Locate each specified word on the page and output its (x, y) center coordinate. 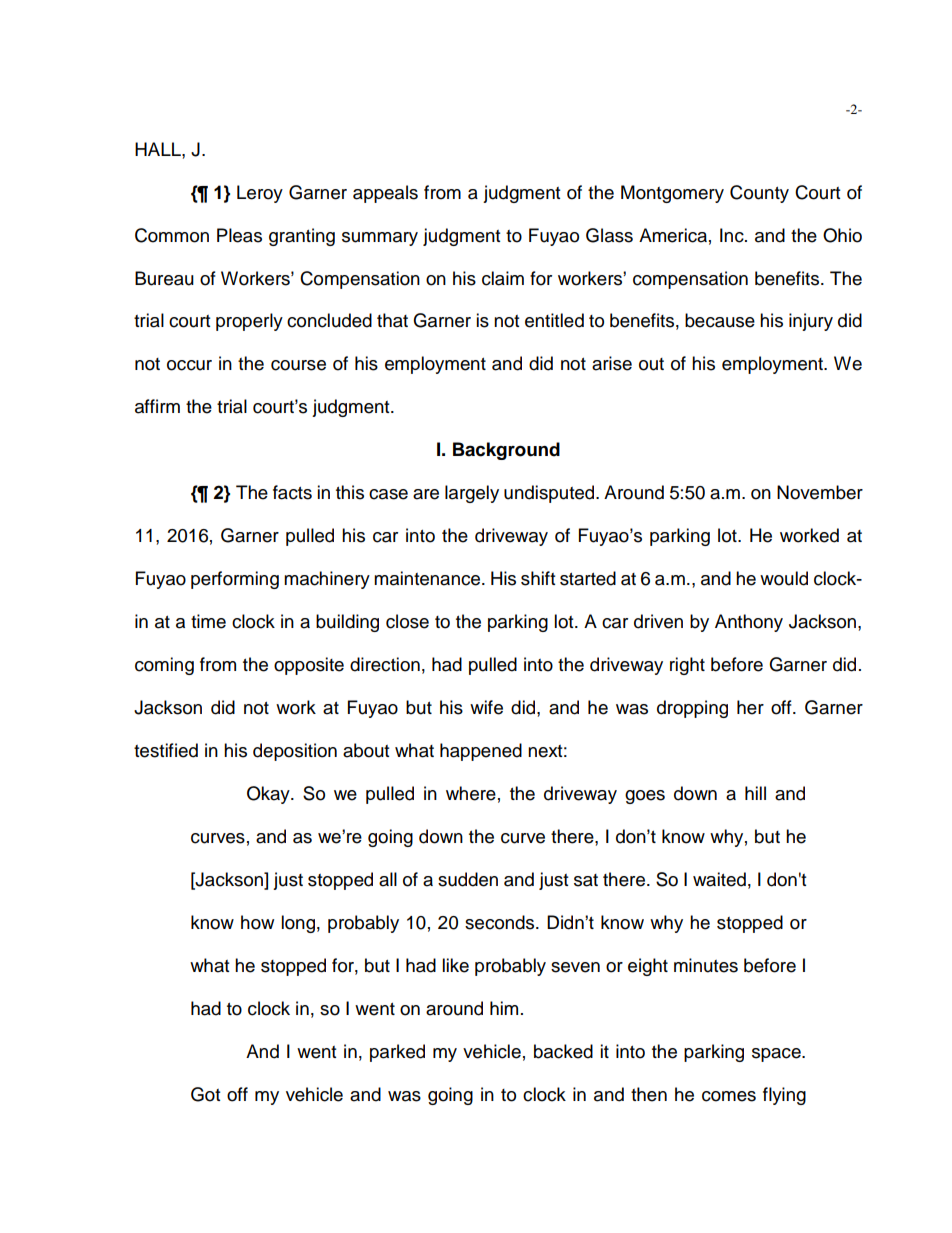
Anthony (749, 623)
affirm (157, 406)
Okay (269, 795)
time (208, 621)
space (777, 1055)
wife (486, 707)
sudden (468, 879)
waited (719, 879)
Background (506, 451)
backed (563, 1051)
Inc (733, 235)
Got (205, 1094)
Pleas (239, 235)
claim (503, 278)
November (820, 492)
